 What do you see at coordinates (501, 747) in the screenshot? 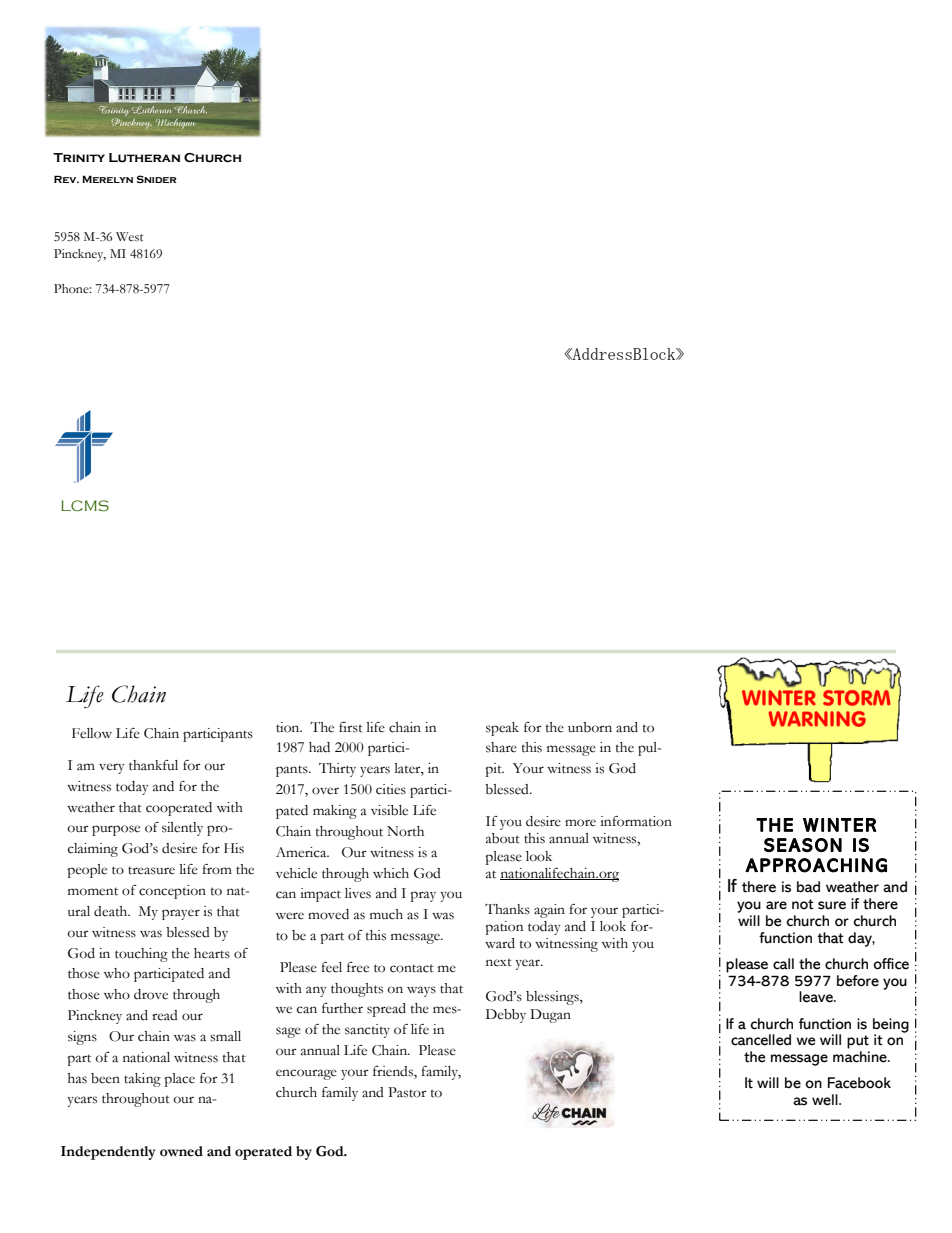
I see `share` at bounding box center [501, 747].
